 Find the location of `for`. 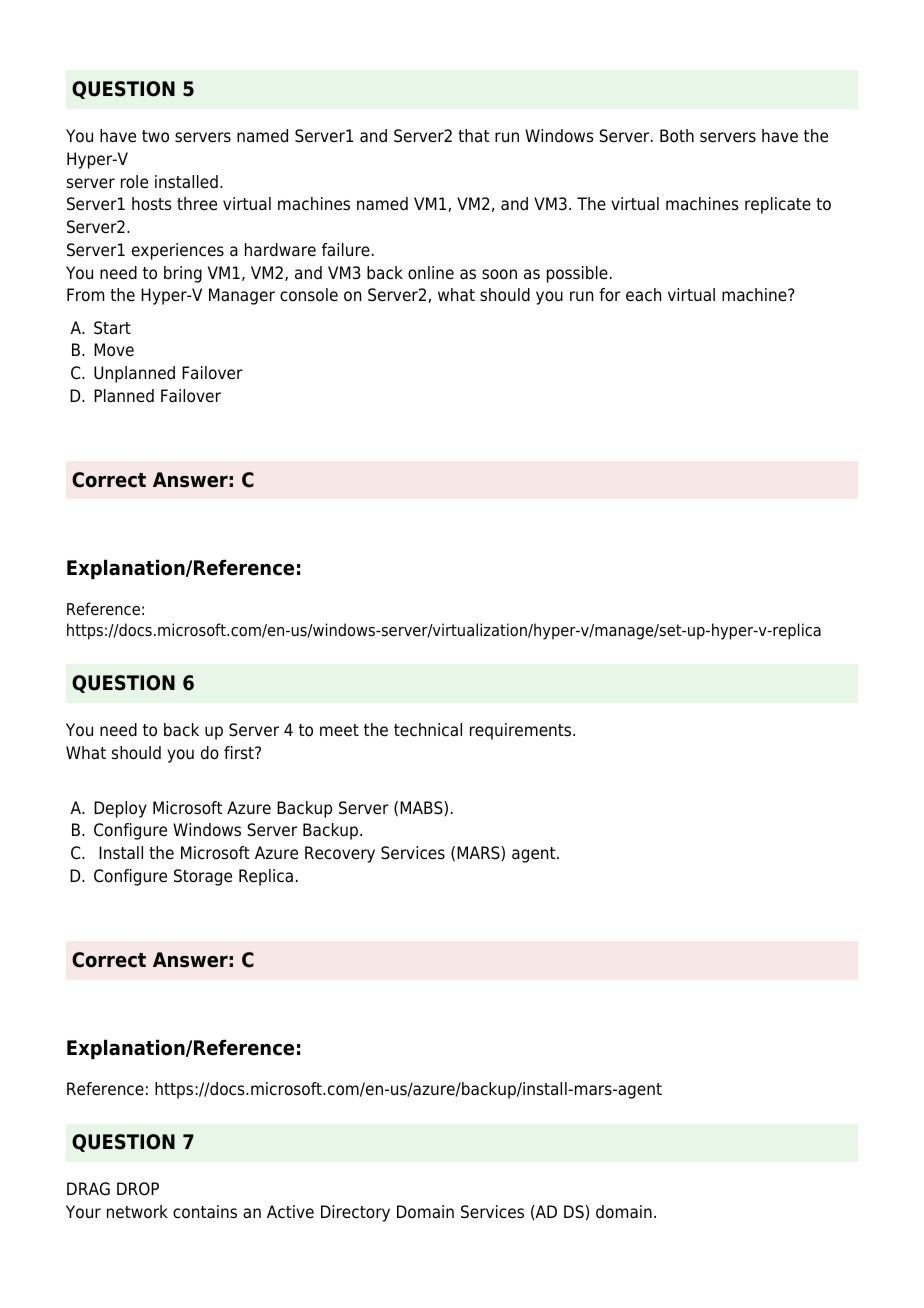

for is located at coordinates (610, 295).
